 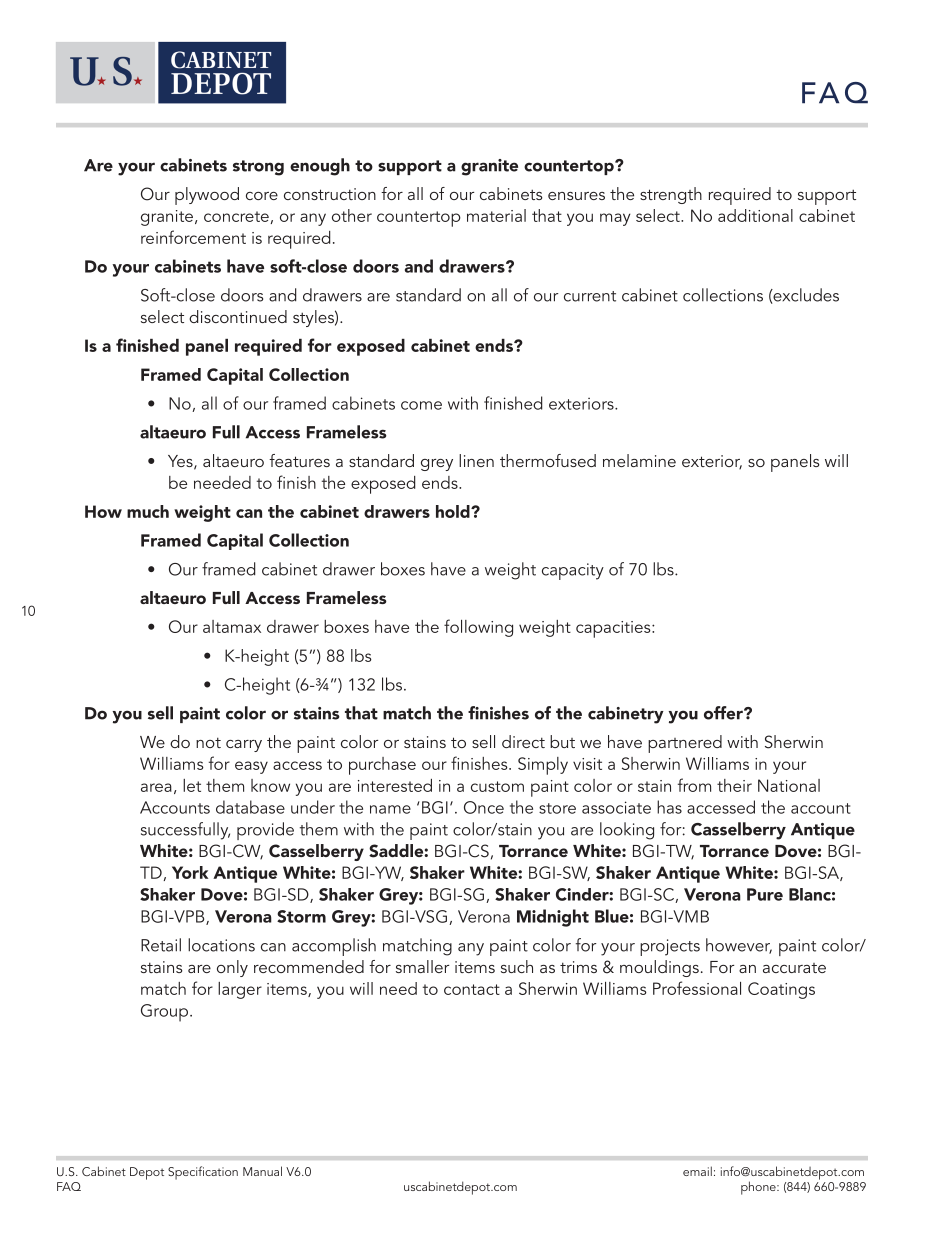 What do you see at coordinates (148, 511) in the document?
I see `much` at bounding box center [148, 511].
